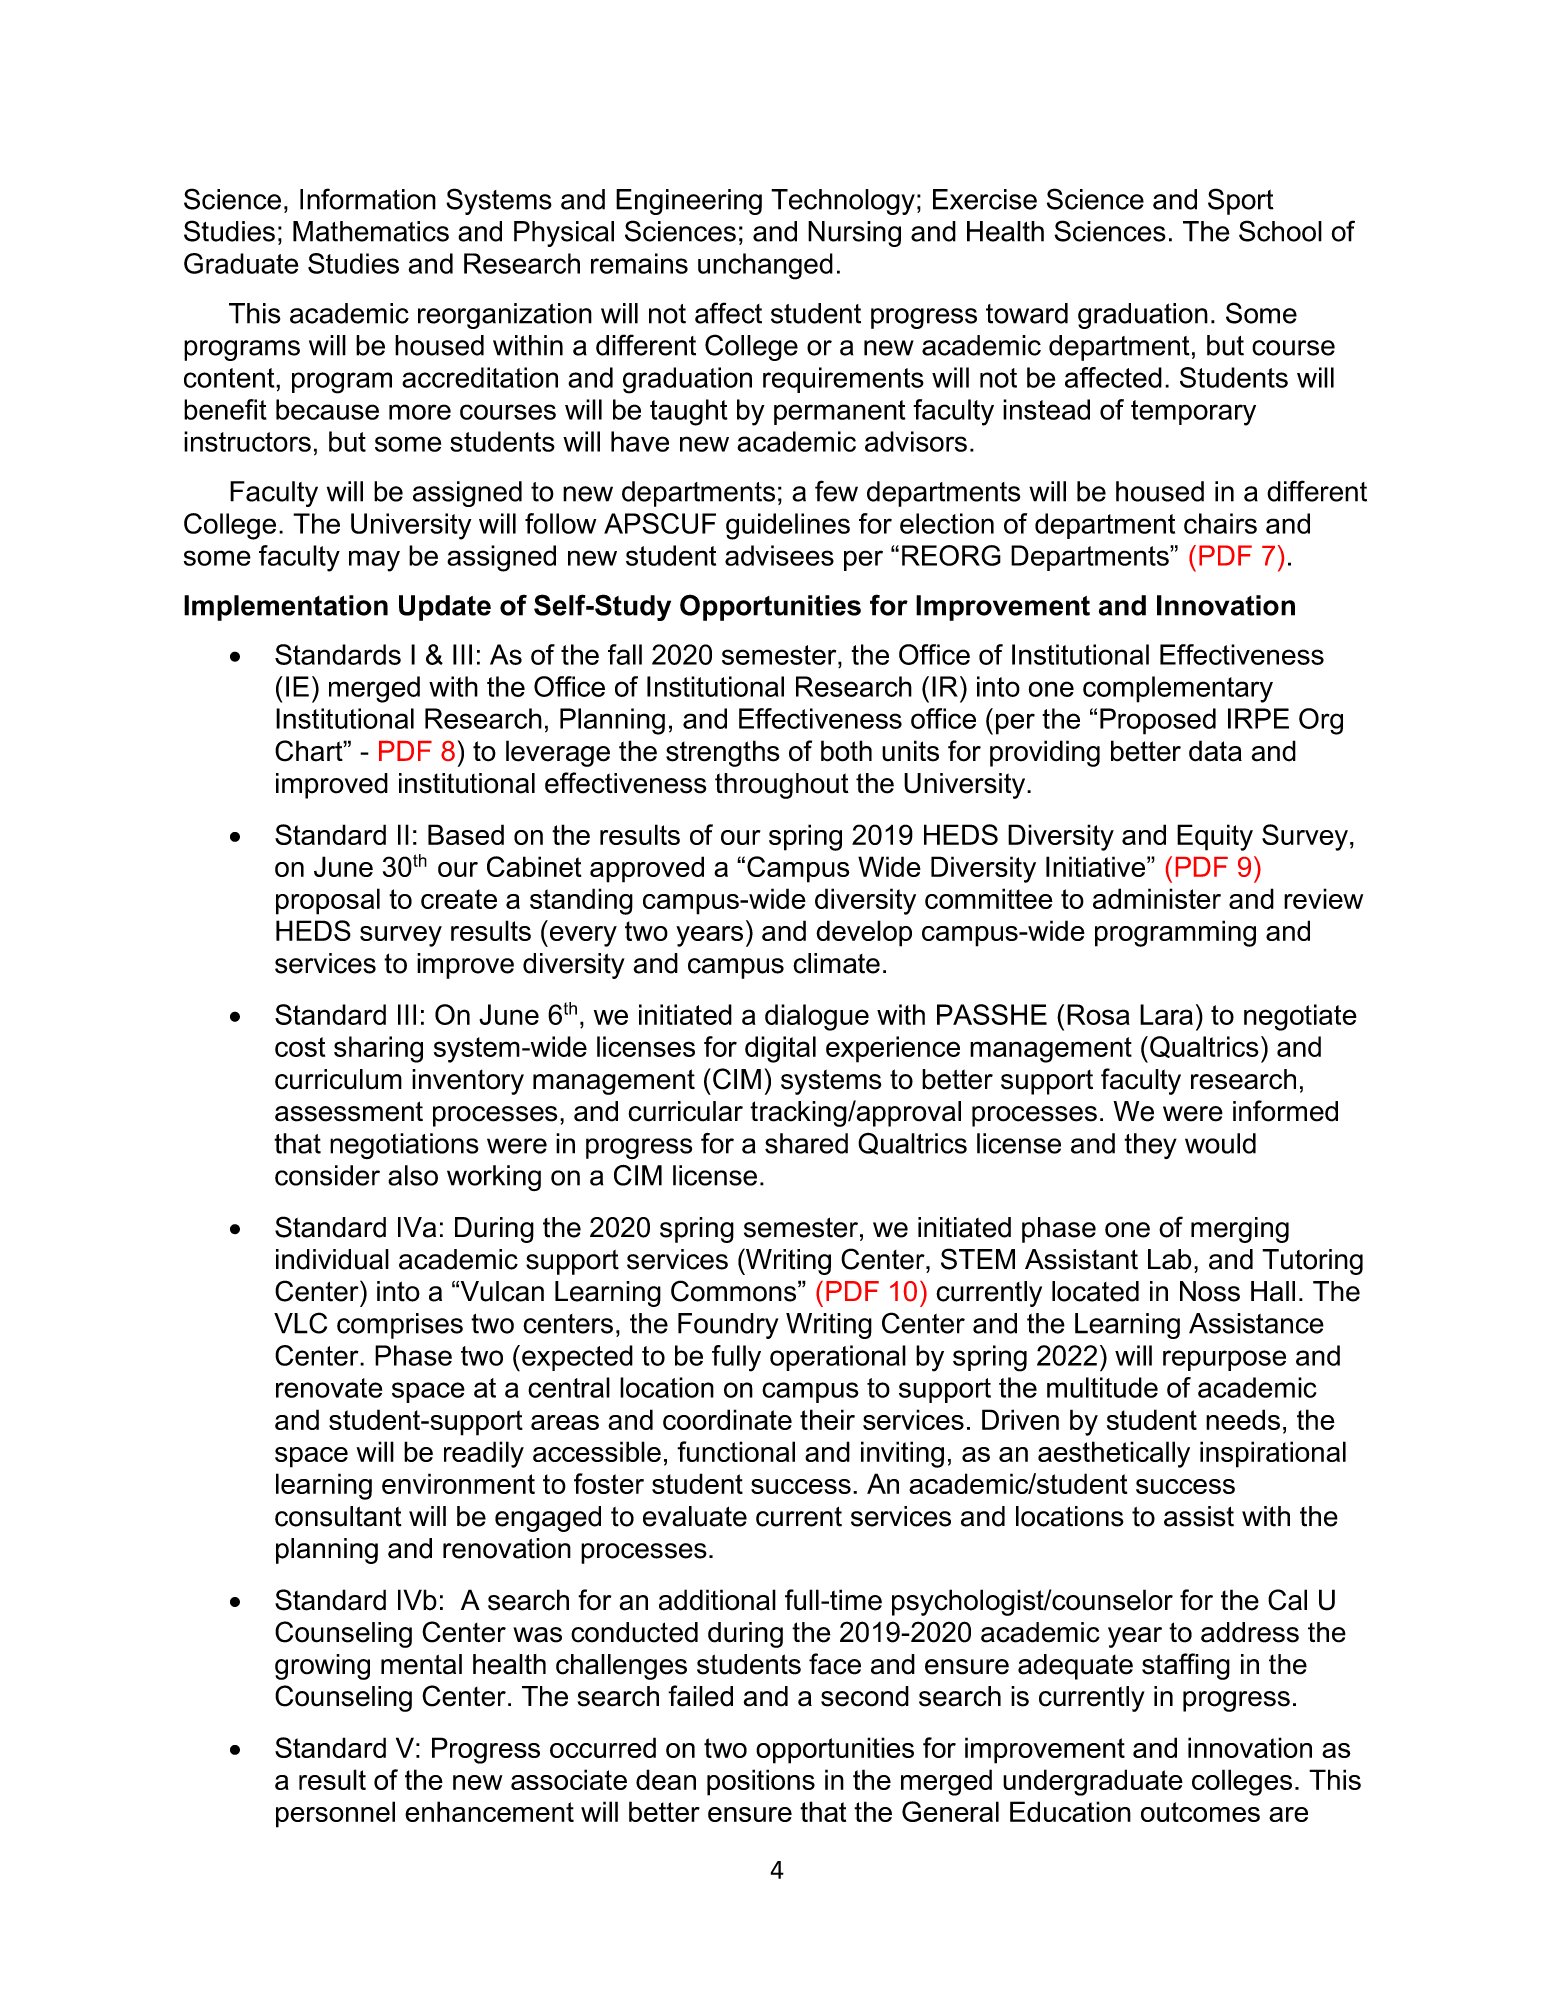 The width and height of the image is (1554, 2012). What do you see at coordinates (788, 526) in the image?
I see `guidelines` at bounding box center [788, 526].
